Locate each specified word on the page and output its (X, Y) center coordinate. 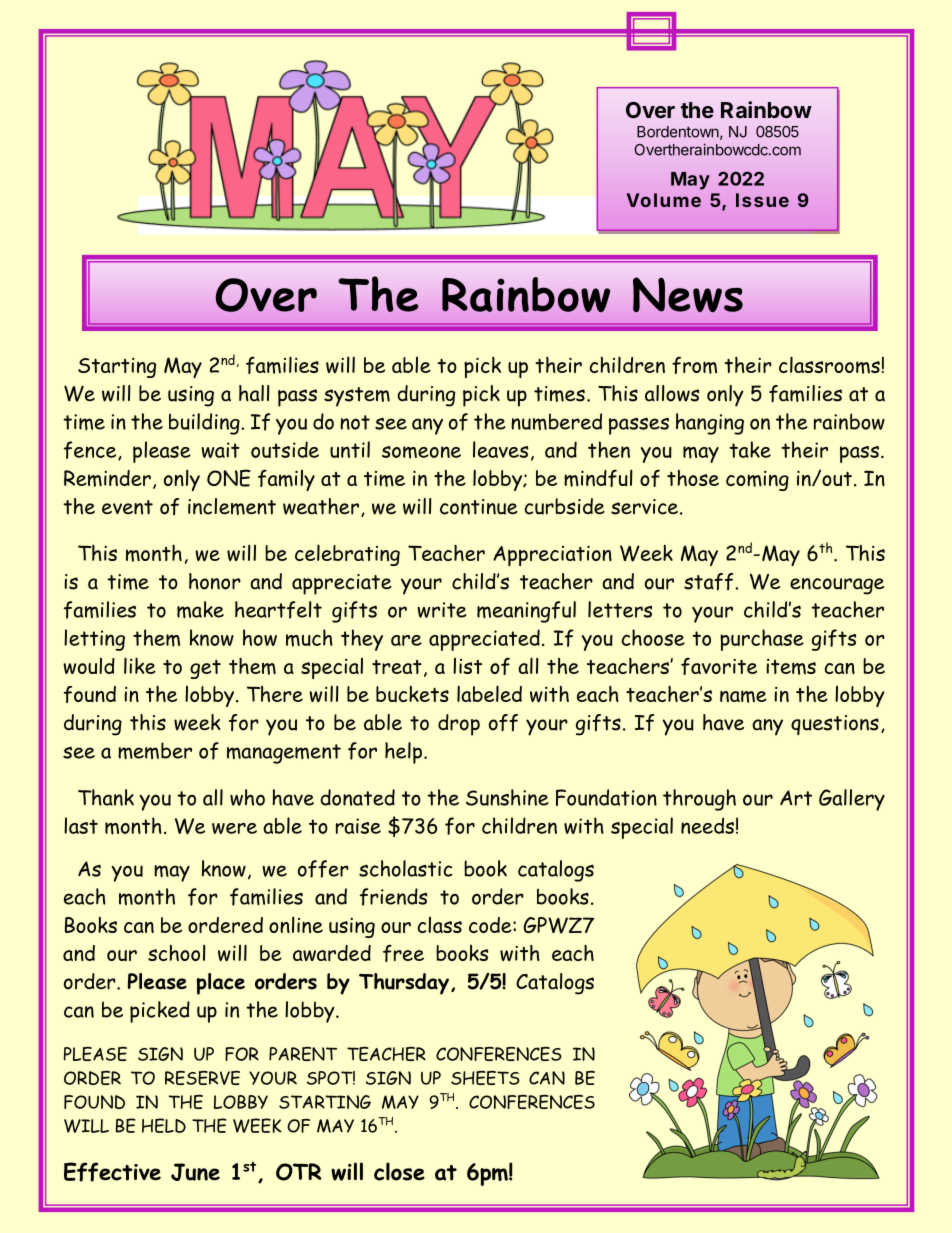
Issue (762, 200)
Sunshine (507, 797)
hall (254, 393)
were (234, 828)
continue (479, 507)
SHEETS (485, 1078)
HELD (164, 1125)
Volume (663, 200)
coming (757, 481)
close (399, 1171)
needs (707, 825)
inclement (232, 506)
